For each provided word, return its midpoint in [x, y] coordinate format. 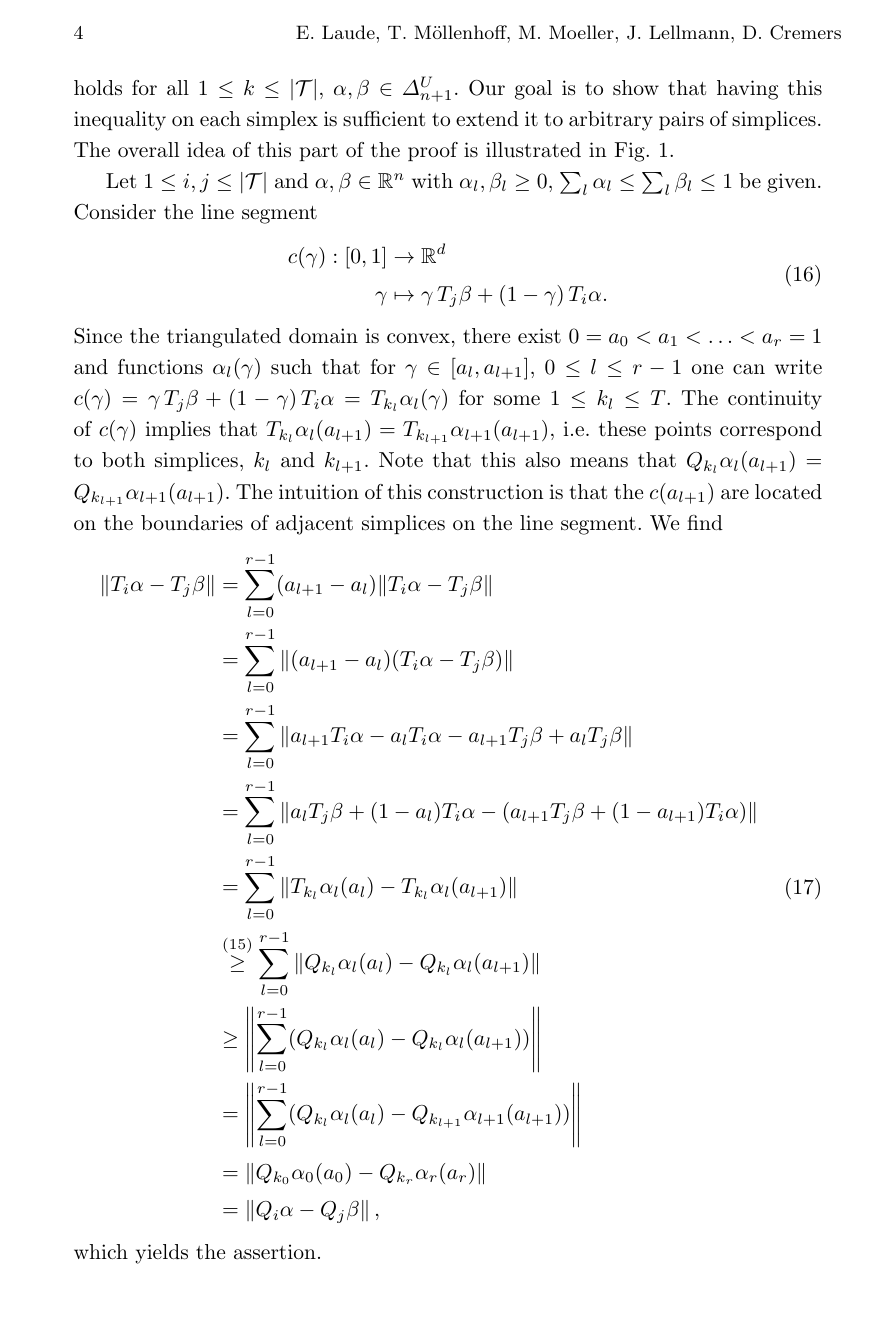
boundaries [192, 523]
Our [487, 88]
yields [161, 1254]
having [747, 90]
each [220, 119]
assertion [275, 1252]
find [705, 522]
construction [485, 492]
